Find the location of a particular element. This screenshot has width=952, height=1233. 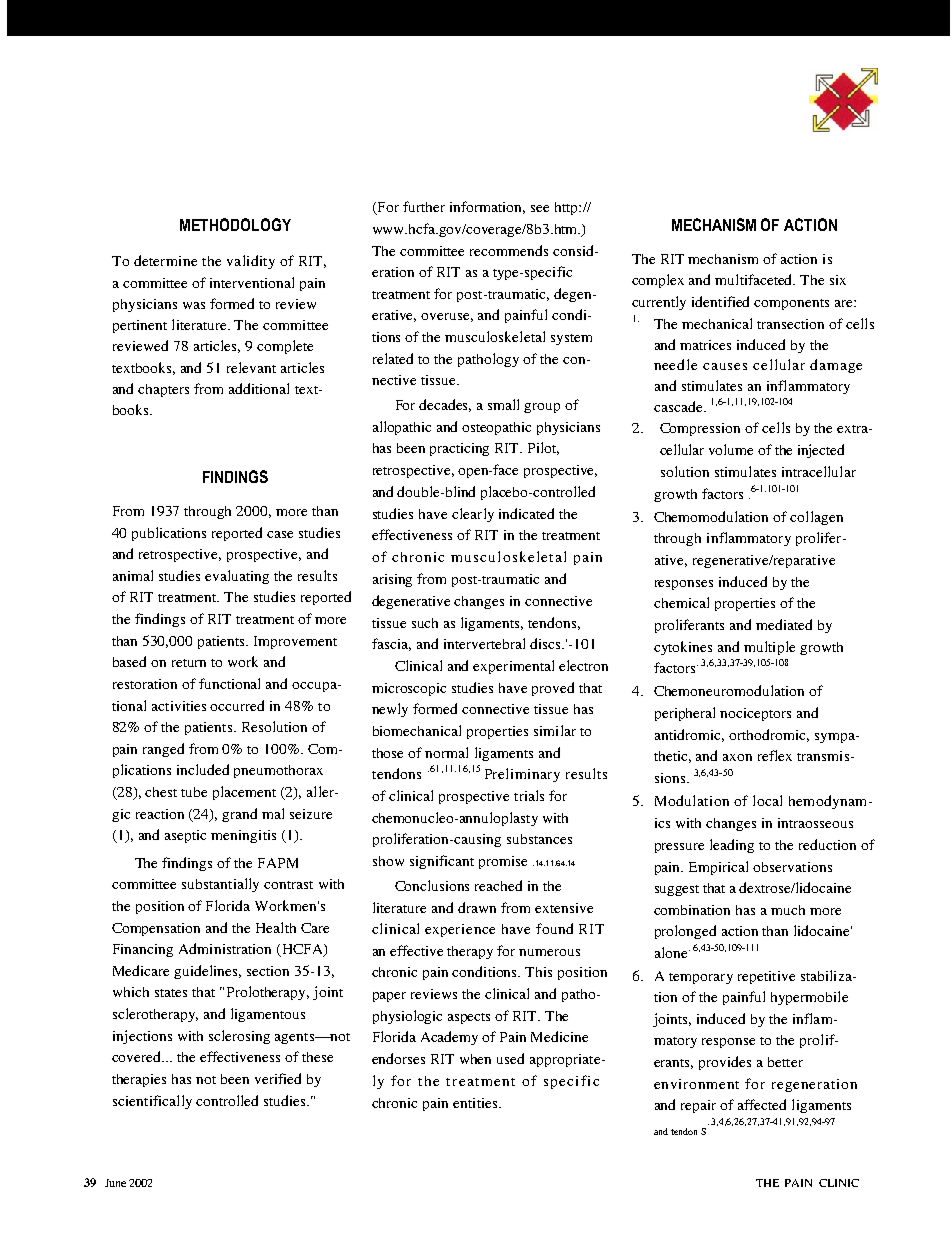

recommends is located at coordinates (509, 250).
